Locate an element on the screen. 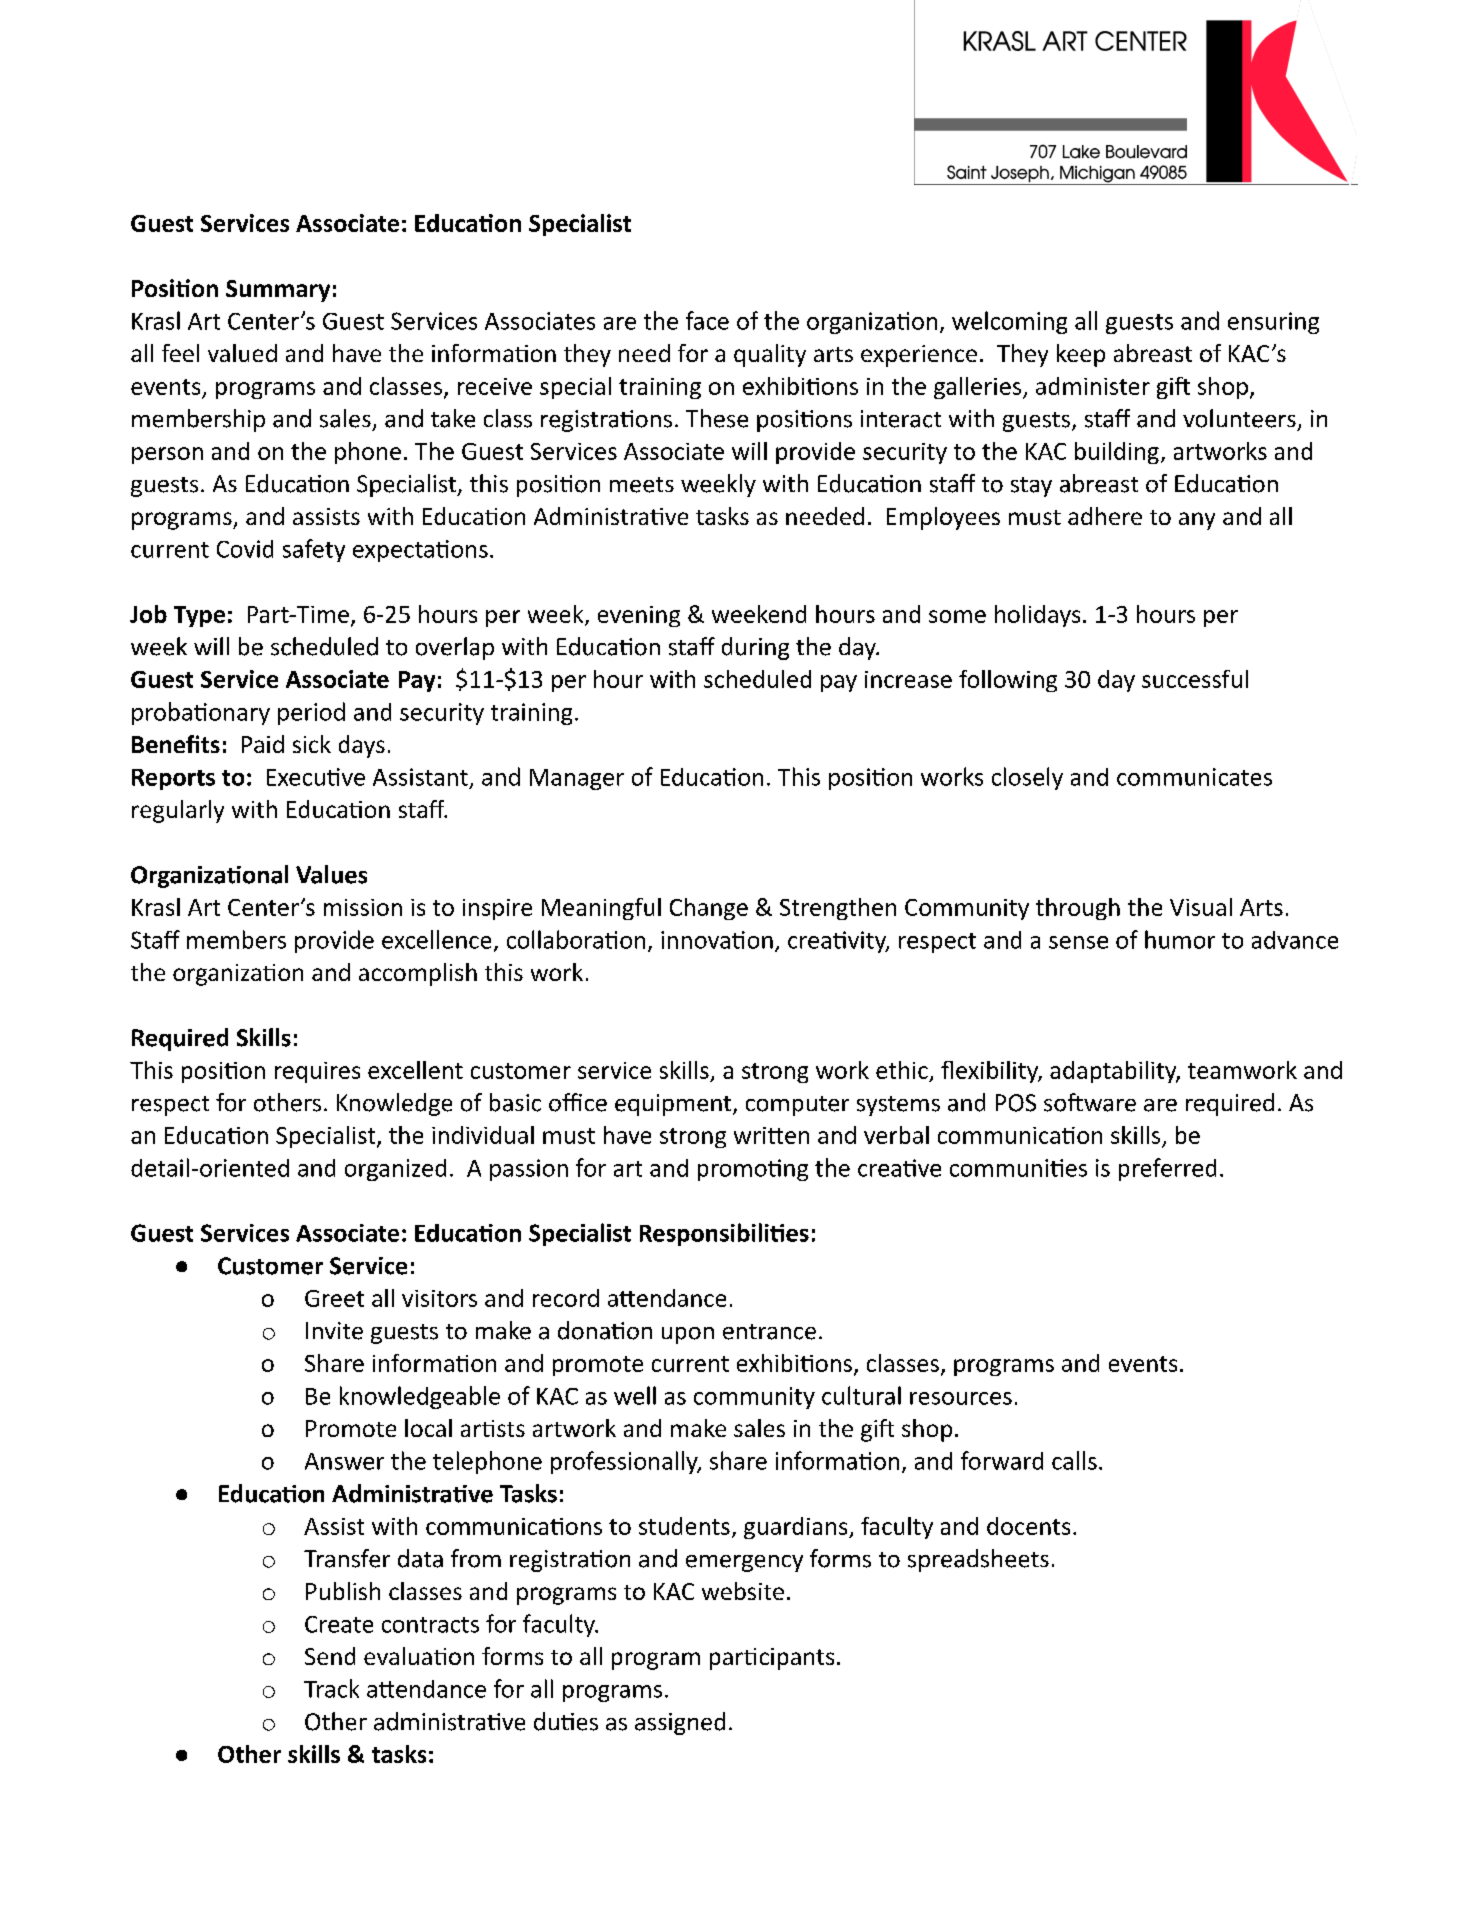 The image size is (1477, 1911). assigned is located at coordinates (680, 1723).
